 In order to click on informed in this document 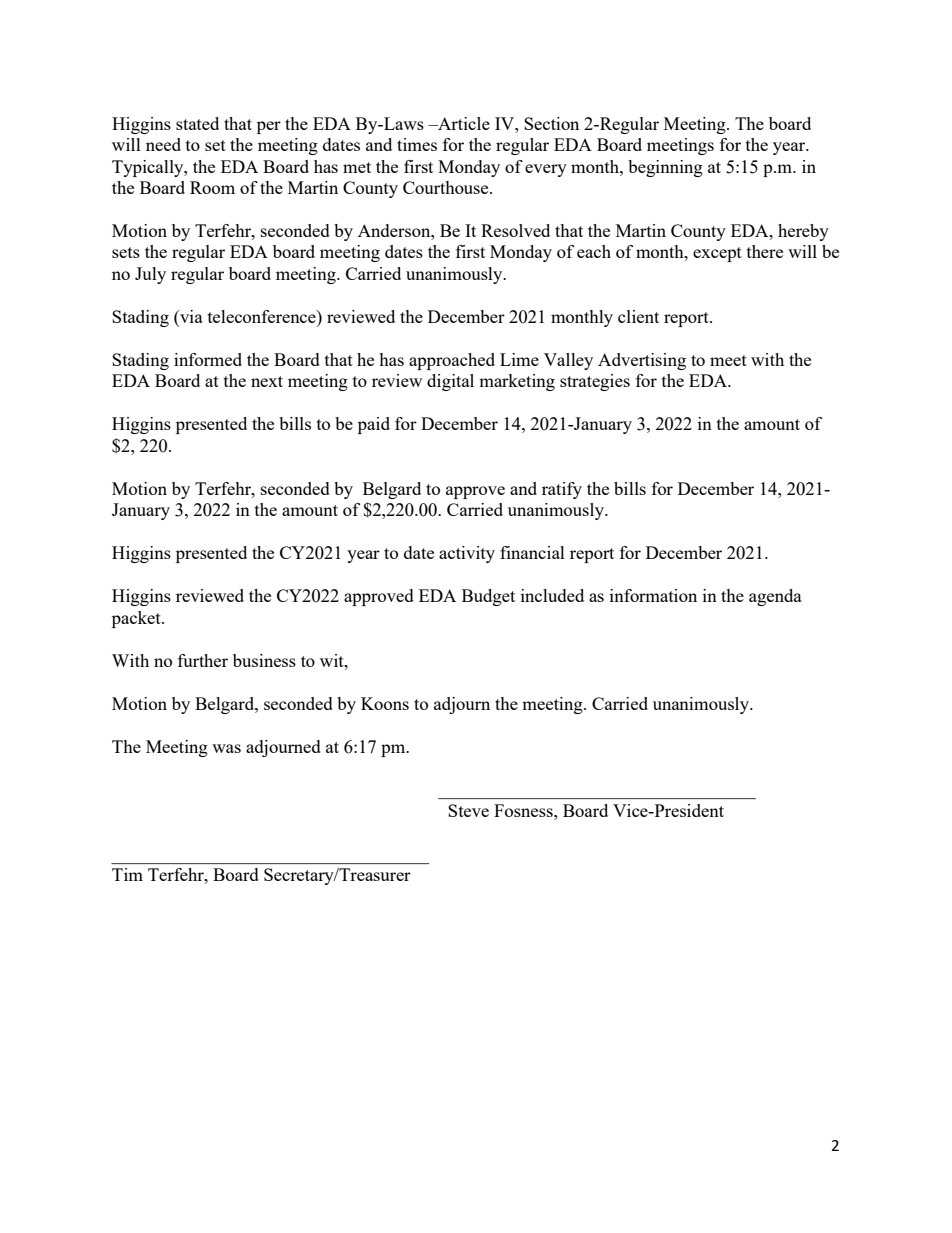, I will do `click(208, 359)`.
